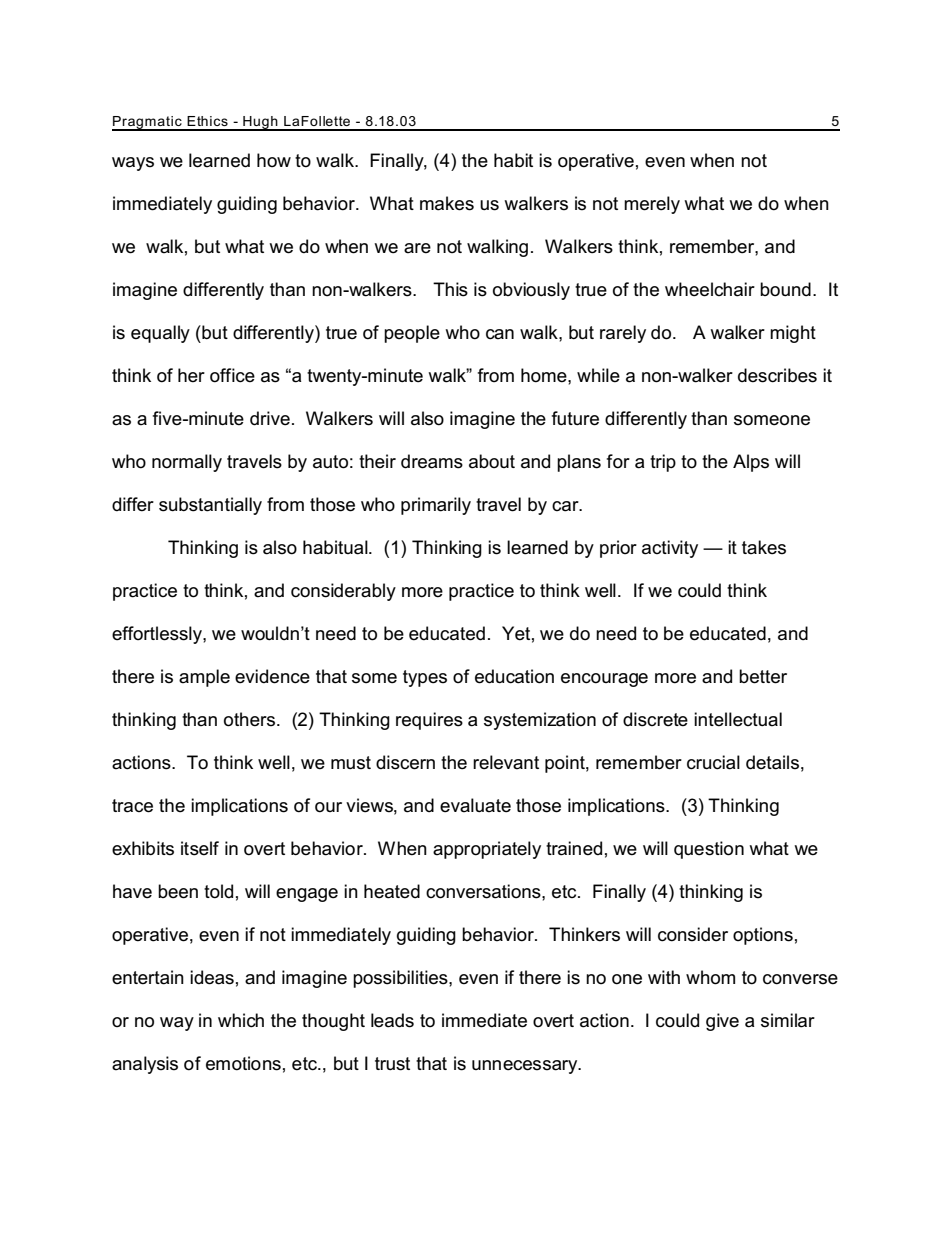 This page has height=1233, width=952. I want to click on education, so click(514, 676).
